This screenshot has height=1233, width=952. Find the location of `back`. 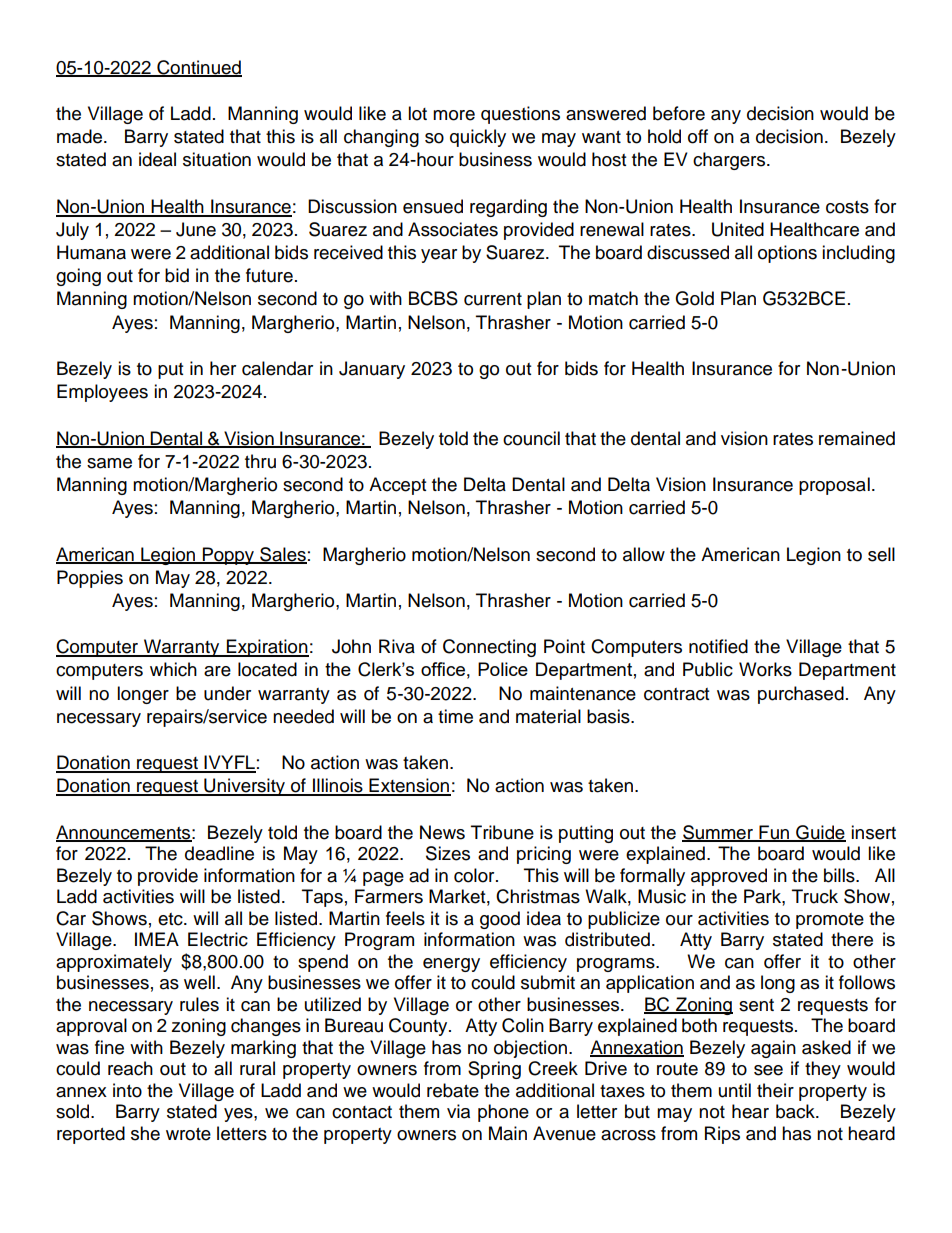

back is located at coordinates (796, 1111).
